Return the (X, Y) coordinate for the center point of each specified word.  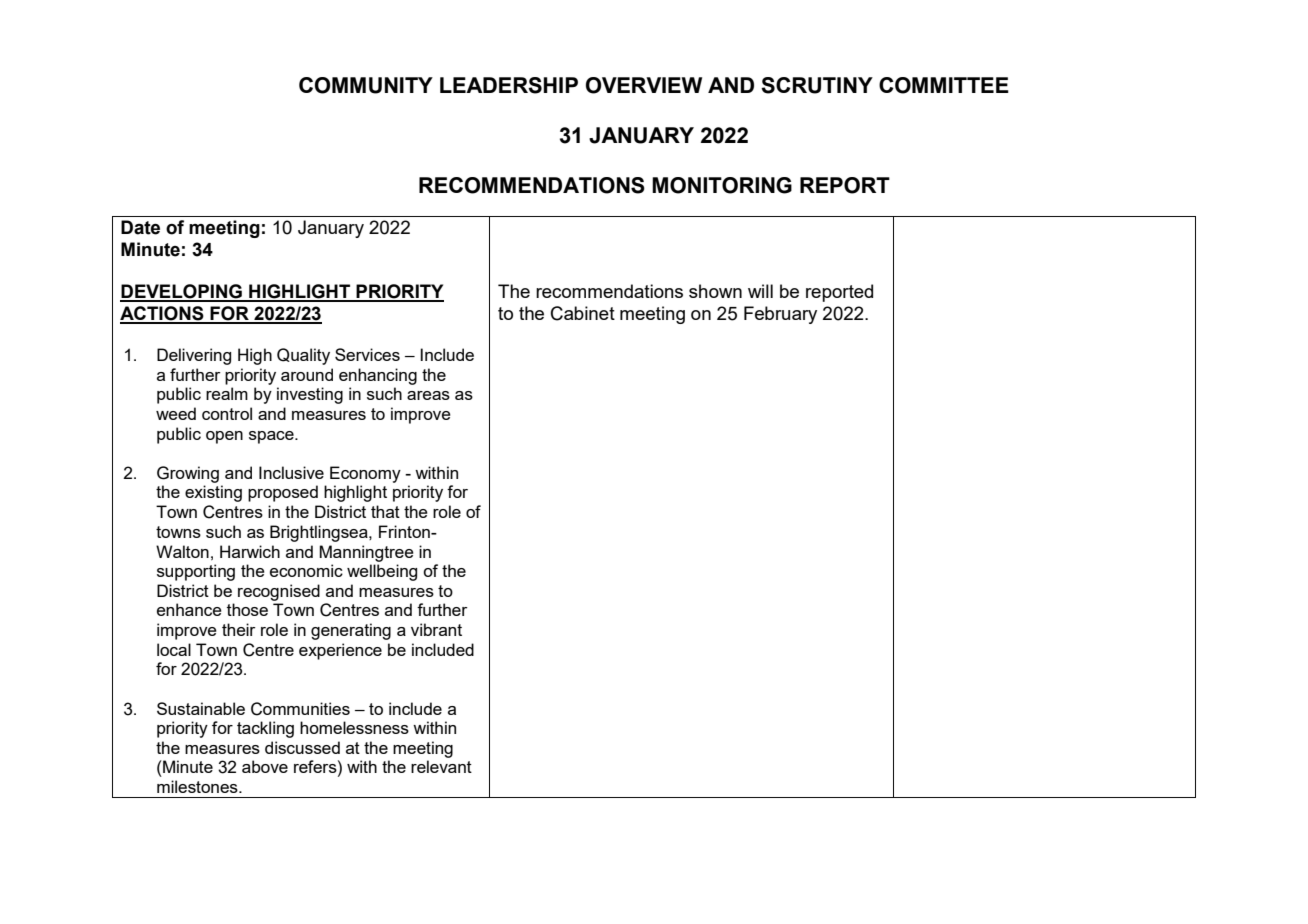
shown (715, 291)
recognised (279, 592)
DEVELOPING (182, 292)
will (760, 291)
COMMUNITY (366, 85)
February (780, 315)
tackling (265, 729)
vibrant (436, 629)
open (224, 437)
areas (428, 395)
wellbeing (382, 572)
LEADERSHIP (509, 85)
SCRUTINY (817, 85)
